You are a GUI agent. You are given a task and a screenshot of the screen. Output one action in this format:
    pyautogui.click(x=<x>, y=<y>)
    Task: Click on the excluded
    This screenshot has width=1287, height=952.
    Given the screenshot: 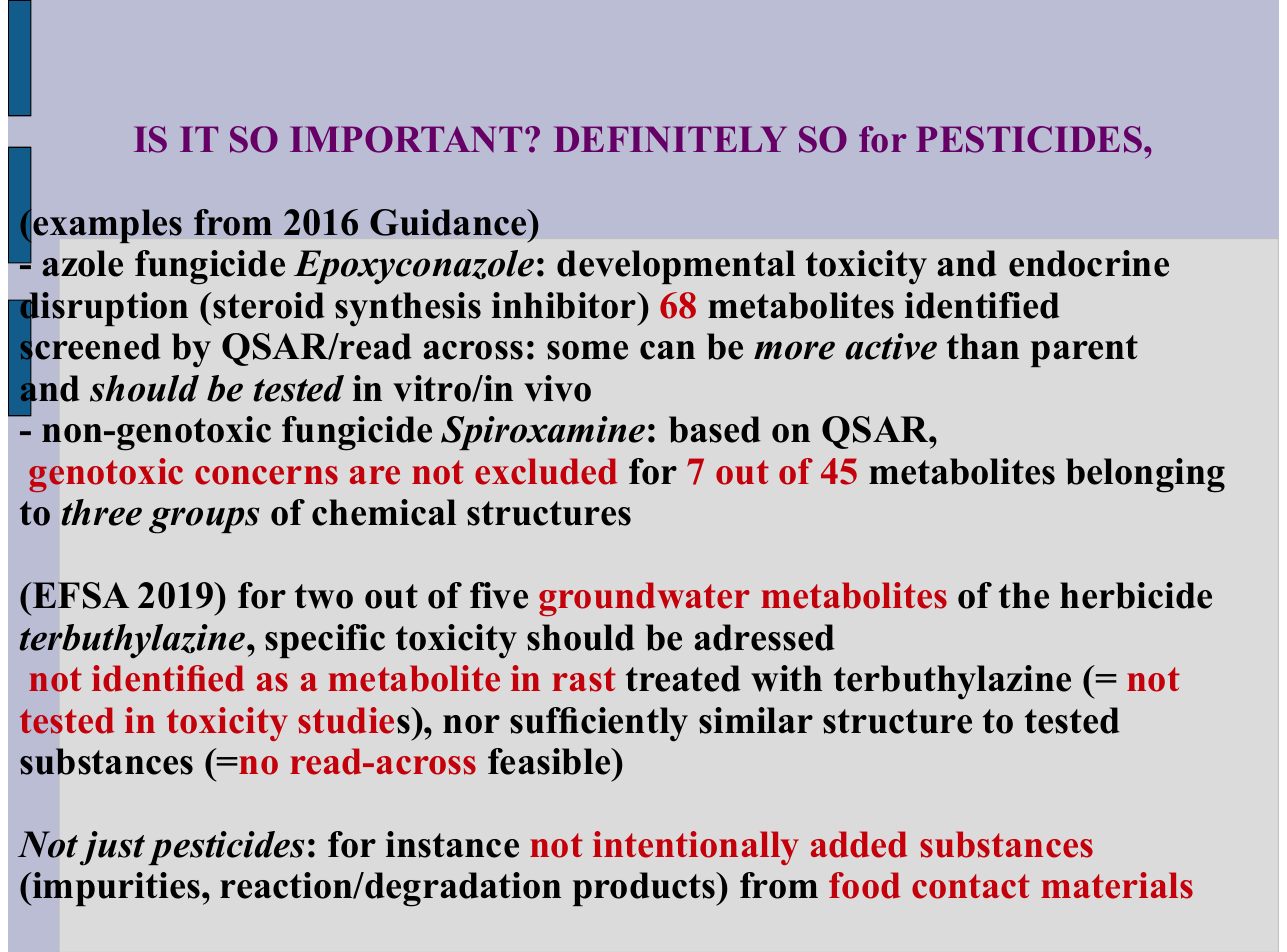 What is the action you would take?
    pyautogui.click(x=546, y=471)
